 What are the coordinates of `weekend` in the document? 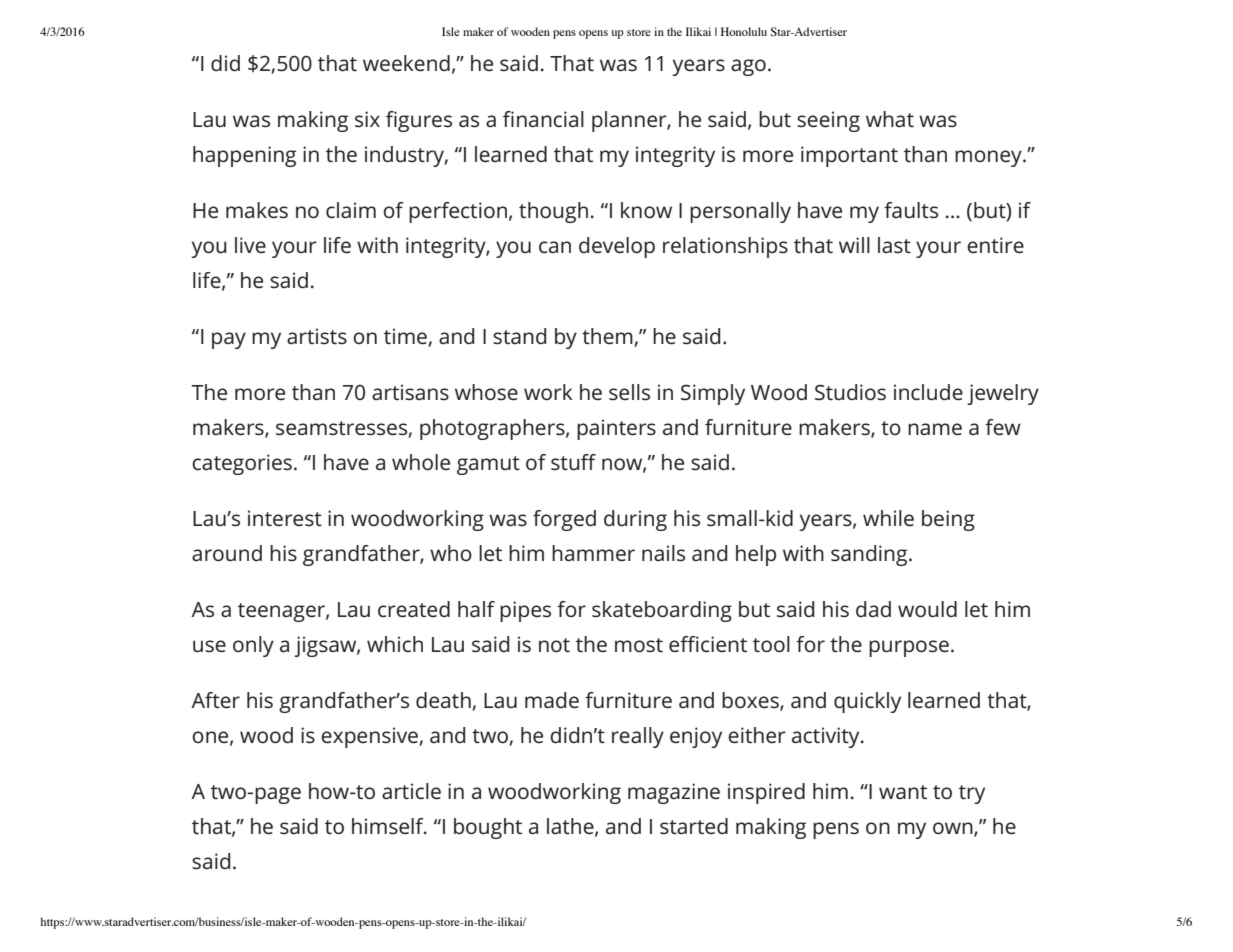 It's located at (406, 63).
